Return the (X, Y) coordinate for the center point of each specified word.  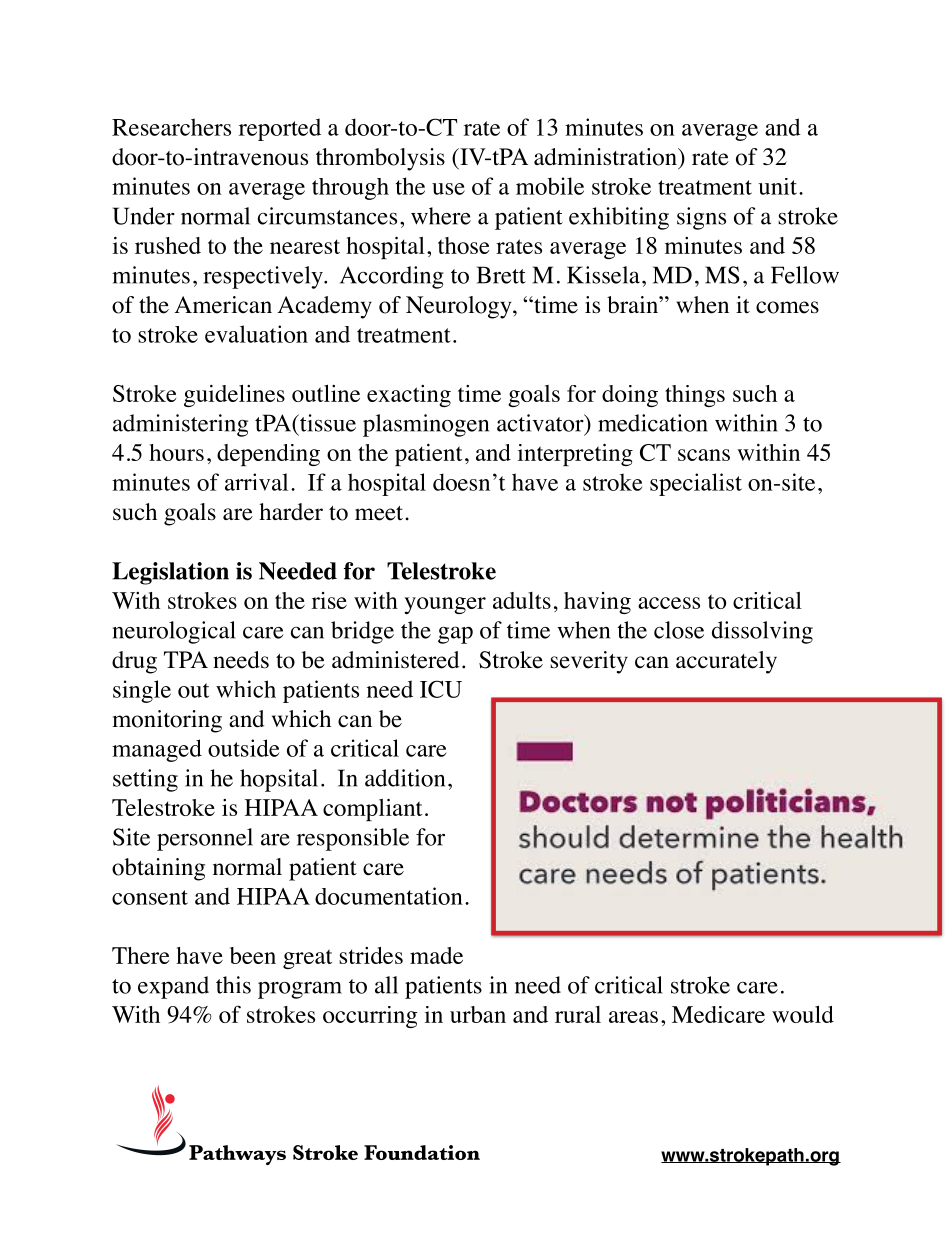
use (448, 189)
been (253, 955)
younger (445, 605)
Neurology (460, 307)
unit (777, 186)
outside (243, 748)
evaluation (256, 334)
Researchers (171, 127)
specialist (696, 484)
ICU (441, 689)
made (436, 955)
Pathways (237, 1155)
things (695, 396)
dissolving (762, 632)
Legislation (170, 573)
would (803, 1014)
